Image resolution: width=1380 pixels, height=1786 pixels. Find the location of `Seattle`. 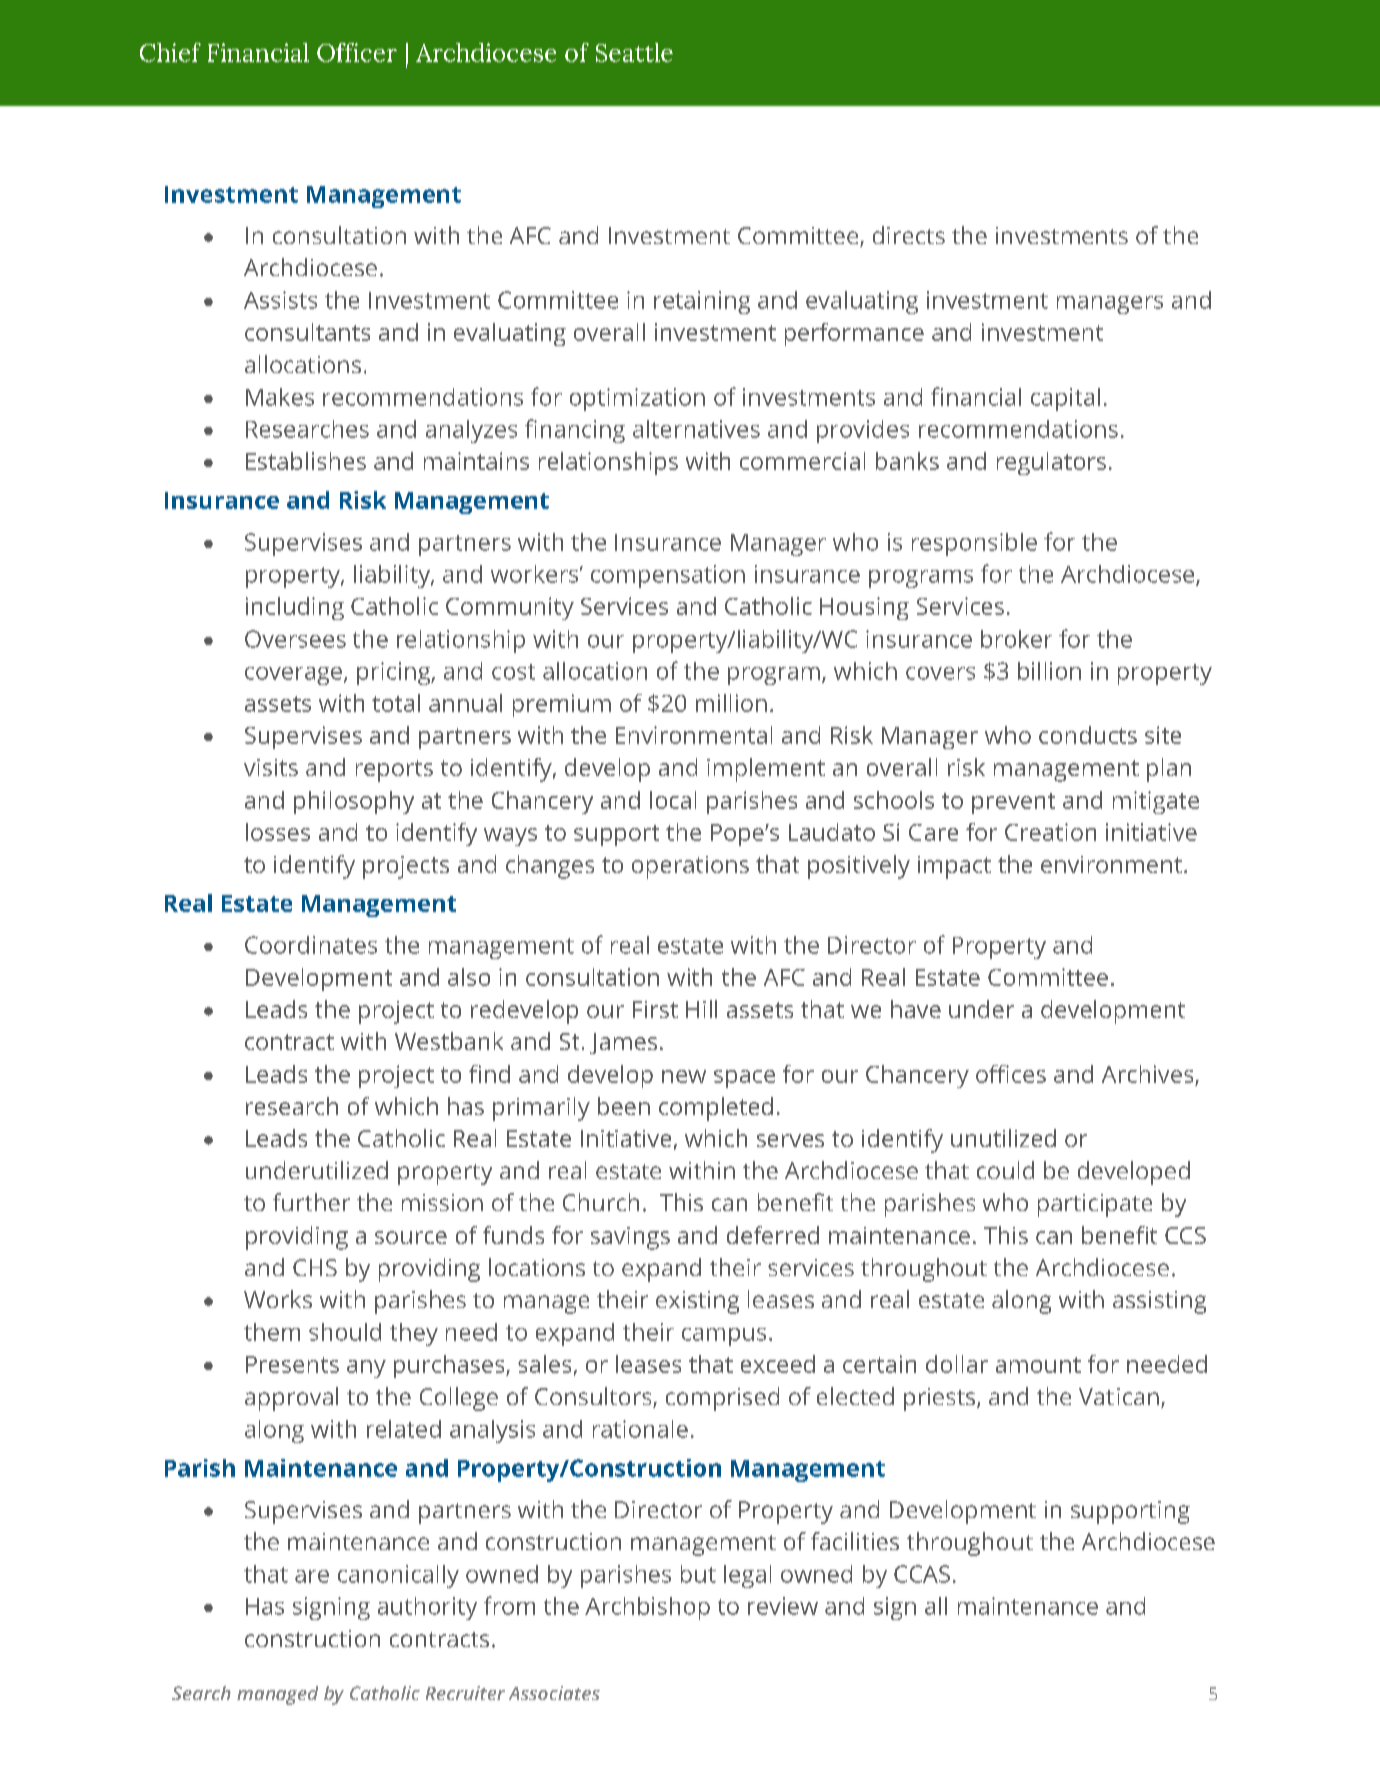

Seattle is located at coordinates (634, 52).
